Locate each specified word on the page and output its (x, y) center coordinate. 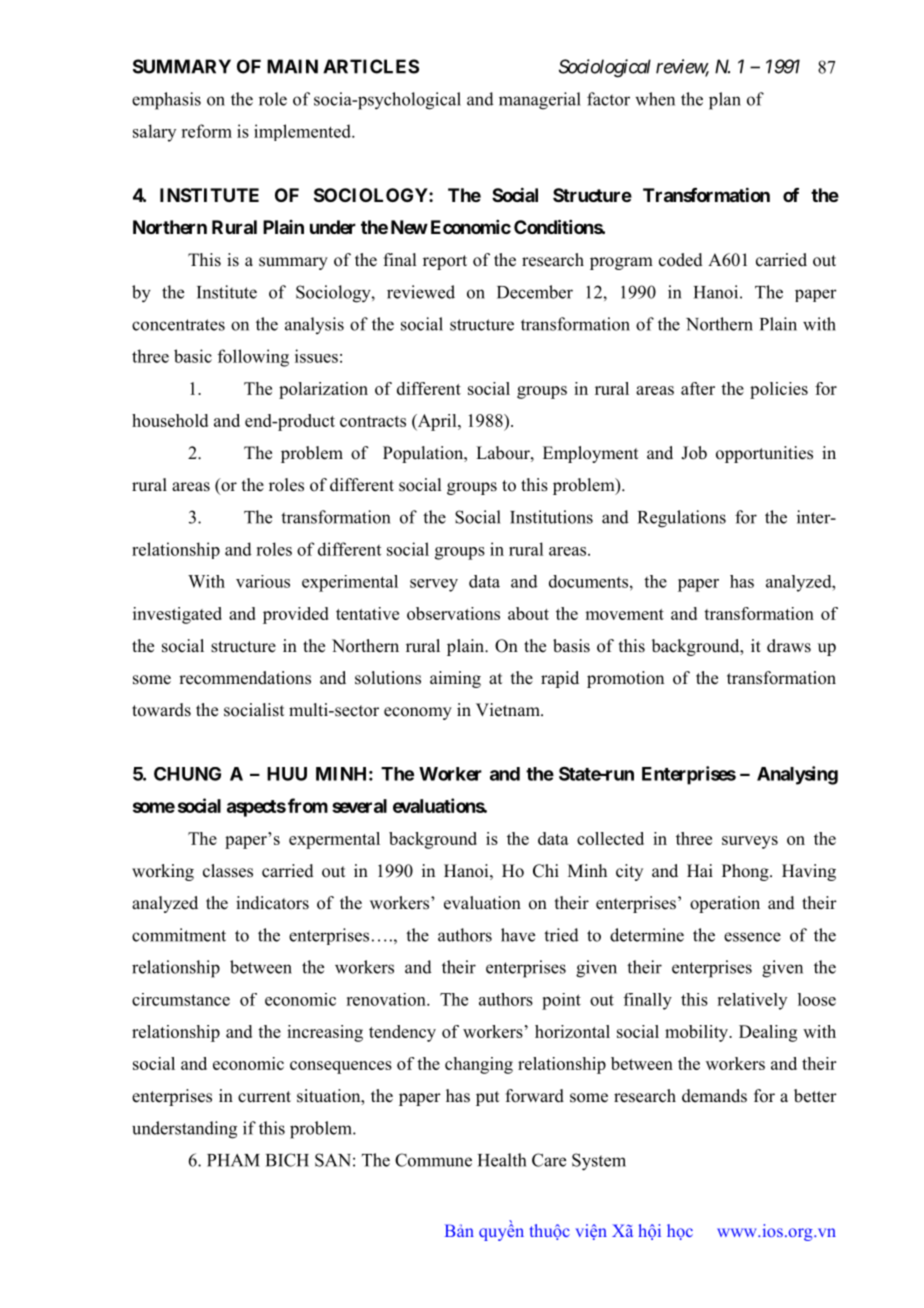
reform (206, 131)
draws (789, 646)
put (487, 1098)
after (698, 388)
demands (714, 1096)
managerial (540, 101)
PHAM (233, 1160)
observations (453, 613)
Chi (546, 871)
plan (725, 101)
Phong (746, 872)
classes (228, 871)
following (253, 358)
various (263, 581)
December (535, 292)
